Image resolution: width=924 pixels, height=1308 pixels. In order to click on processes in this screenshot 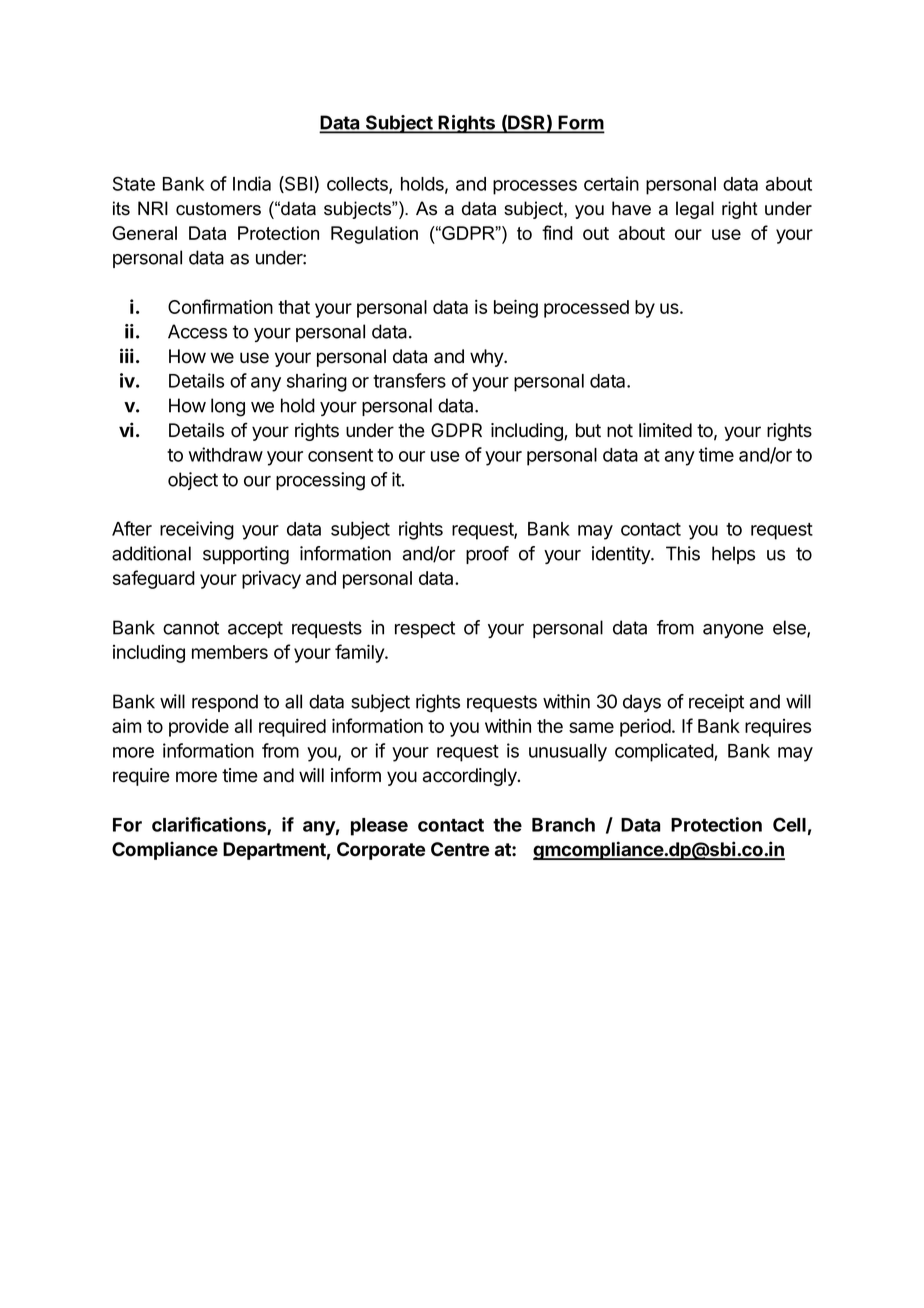, I will do `click(535, 187)`.
